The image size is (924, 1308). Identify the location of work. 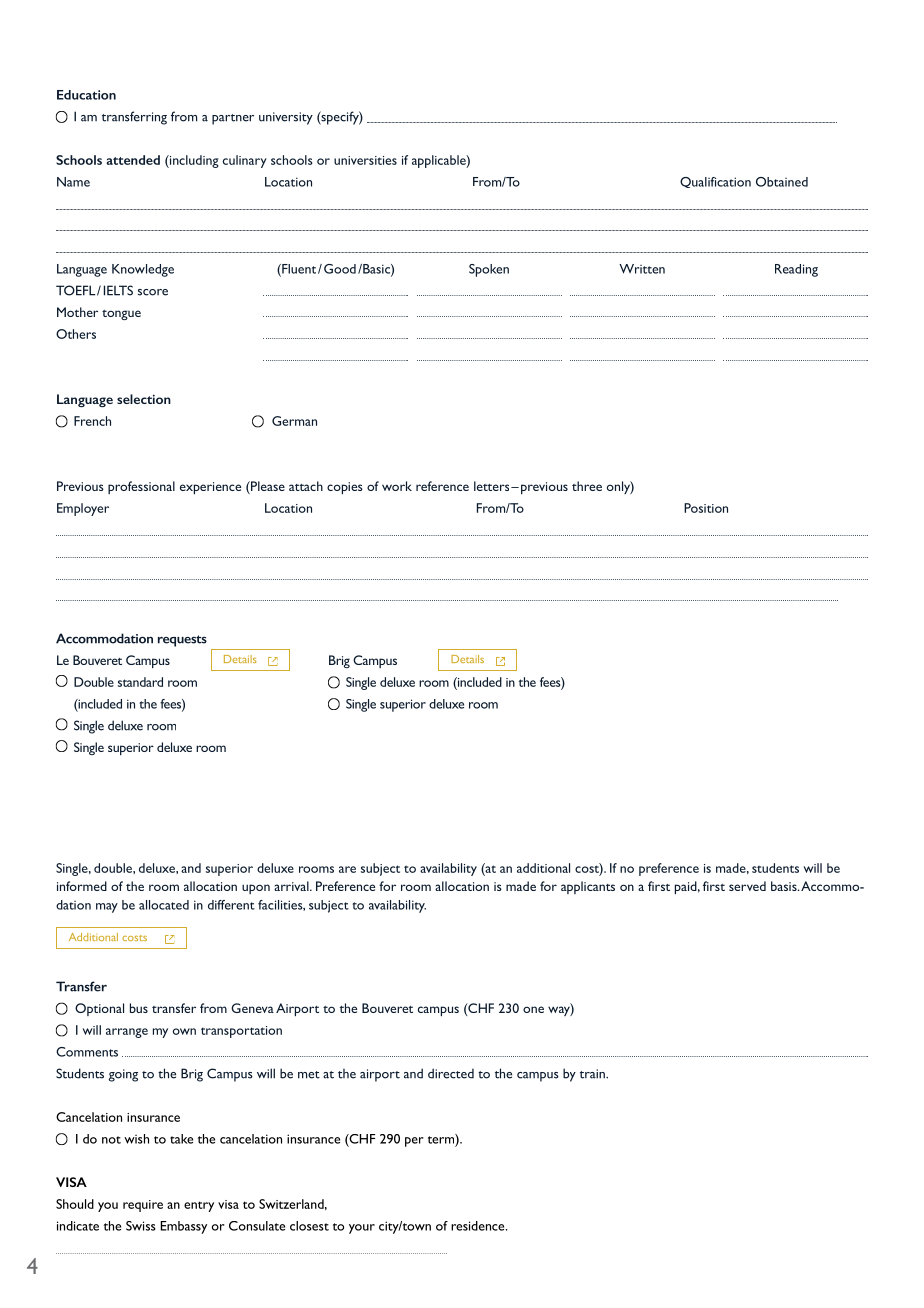
(397, 486).
